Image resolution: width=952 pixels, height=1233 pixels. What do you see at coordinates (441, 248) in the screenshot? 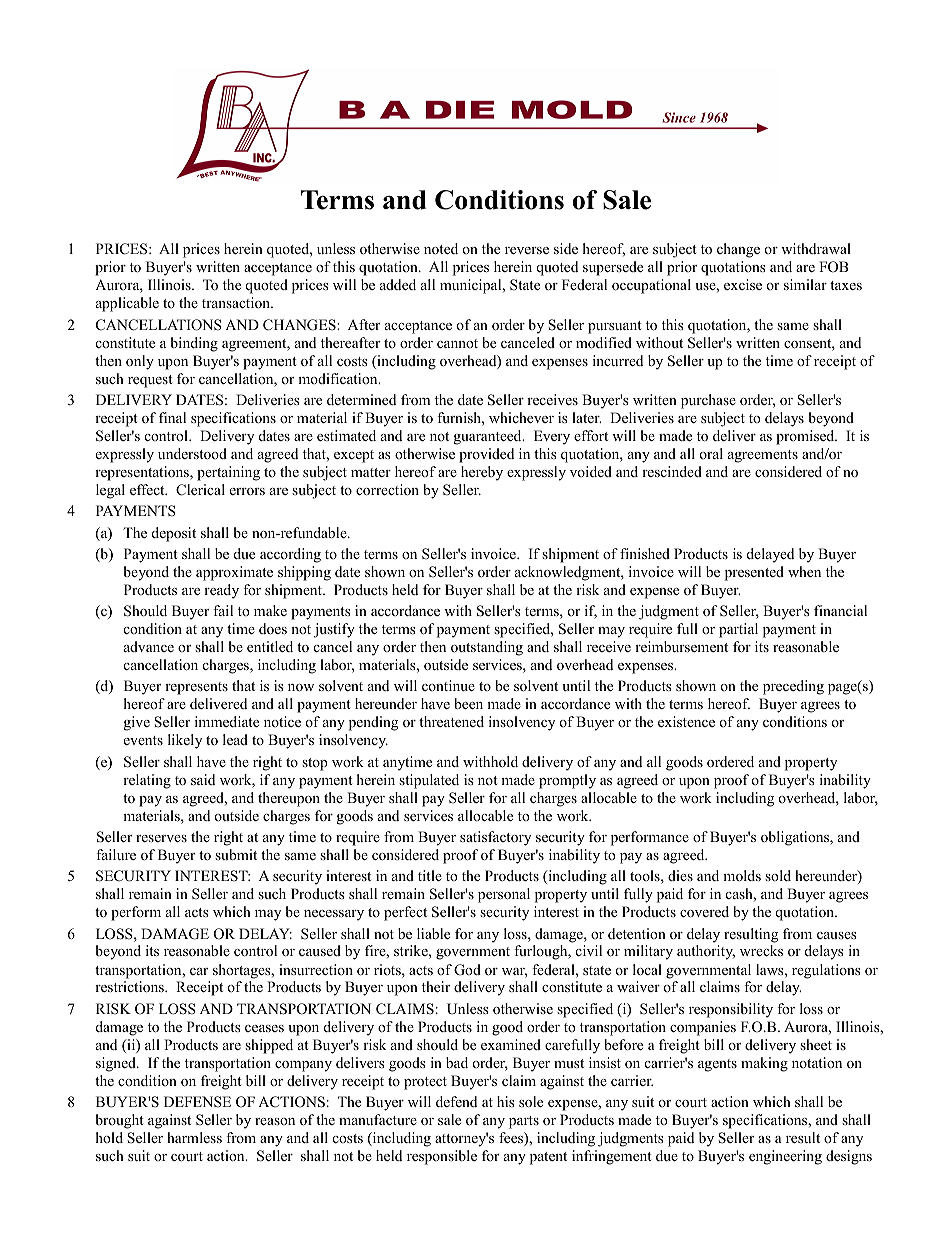
I see `noted` at bounding box center [441, 248].
